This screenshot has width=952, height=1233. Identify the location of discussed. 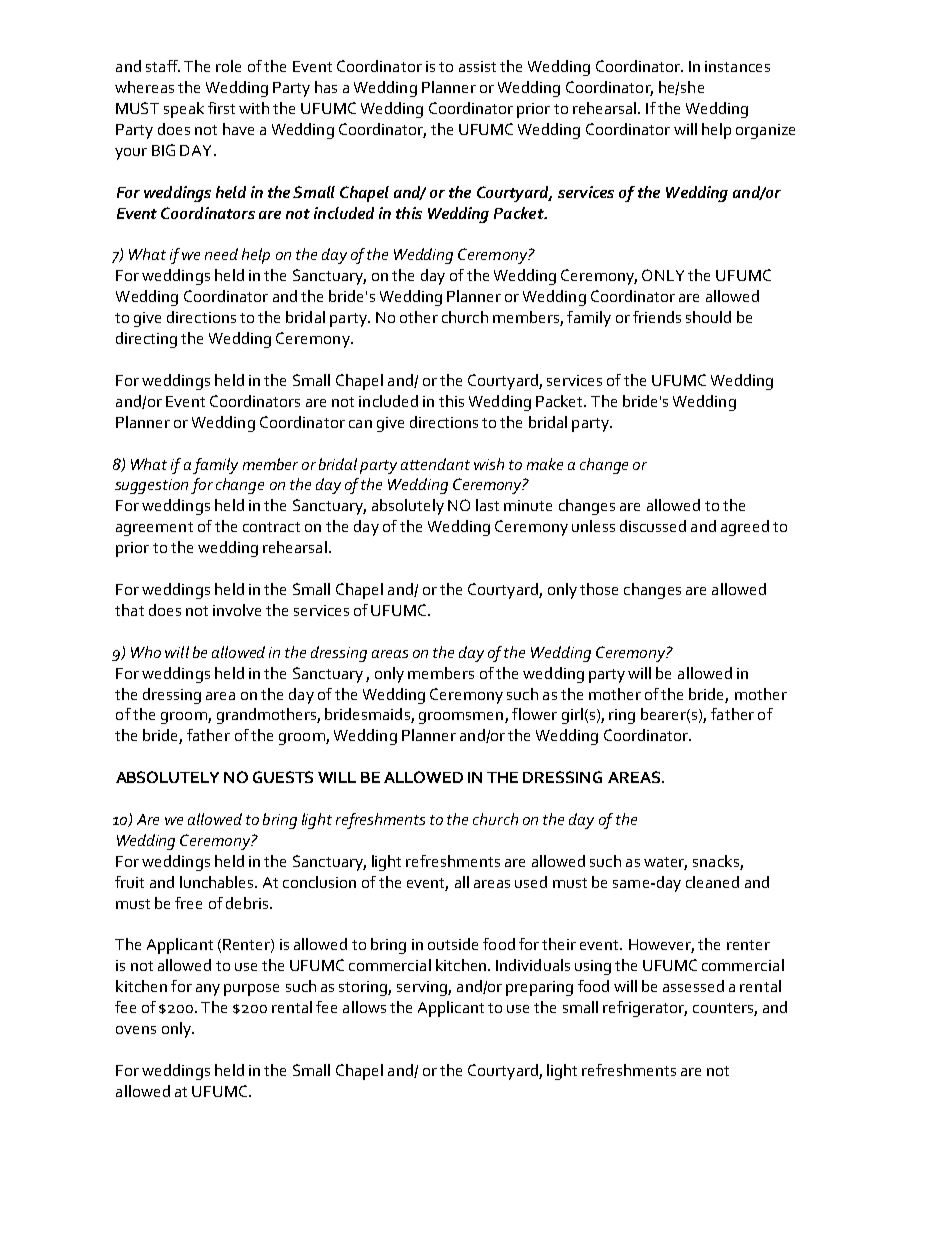
(653, 526).
